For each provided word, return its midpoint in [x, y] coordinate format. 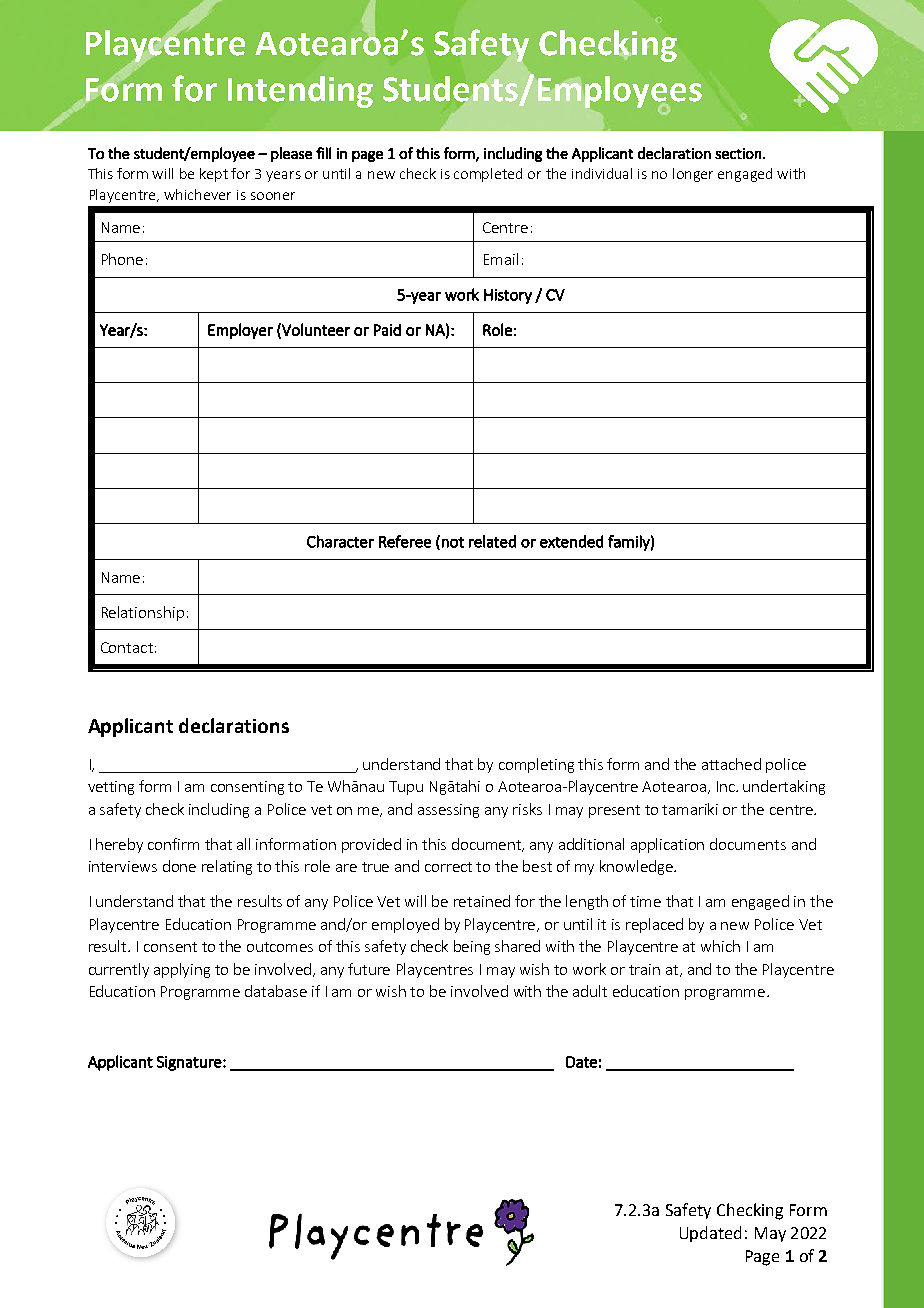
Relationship [143, 613]
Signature [190, 1063]
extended [571, 541]
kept [214, 175]
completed [488, 175]
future [369, 969]
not [453, 542]
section [738, 153]
